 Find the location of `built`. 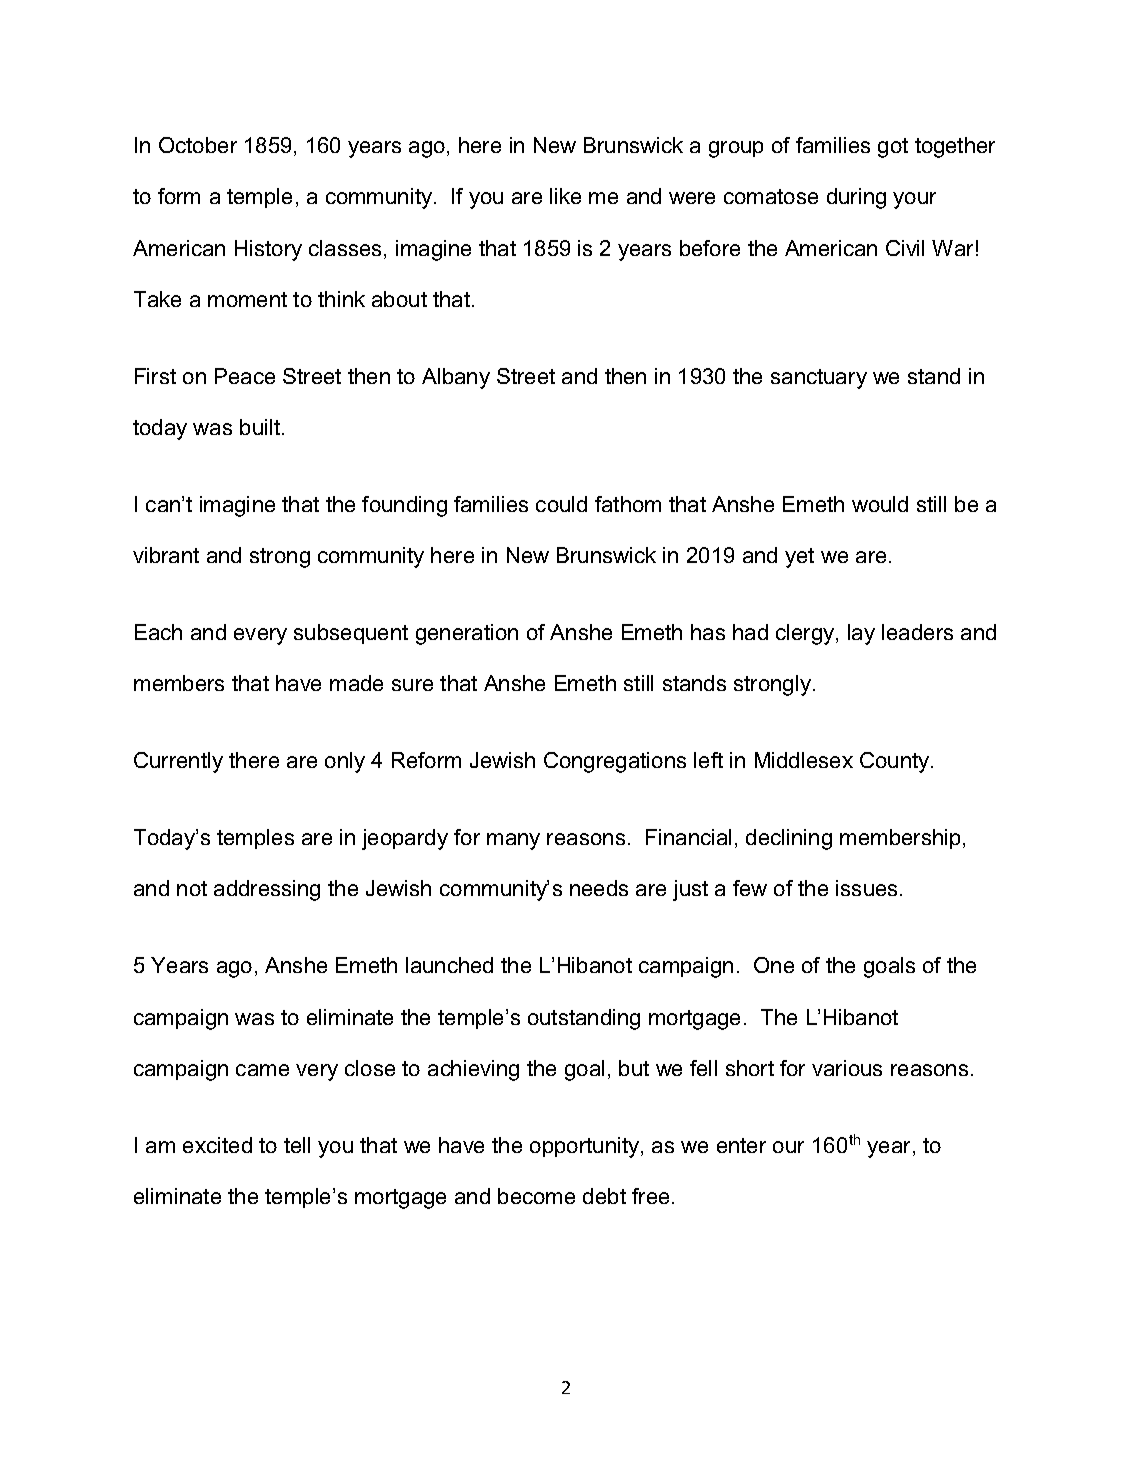

built is located at coordinates (261, 427).
